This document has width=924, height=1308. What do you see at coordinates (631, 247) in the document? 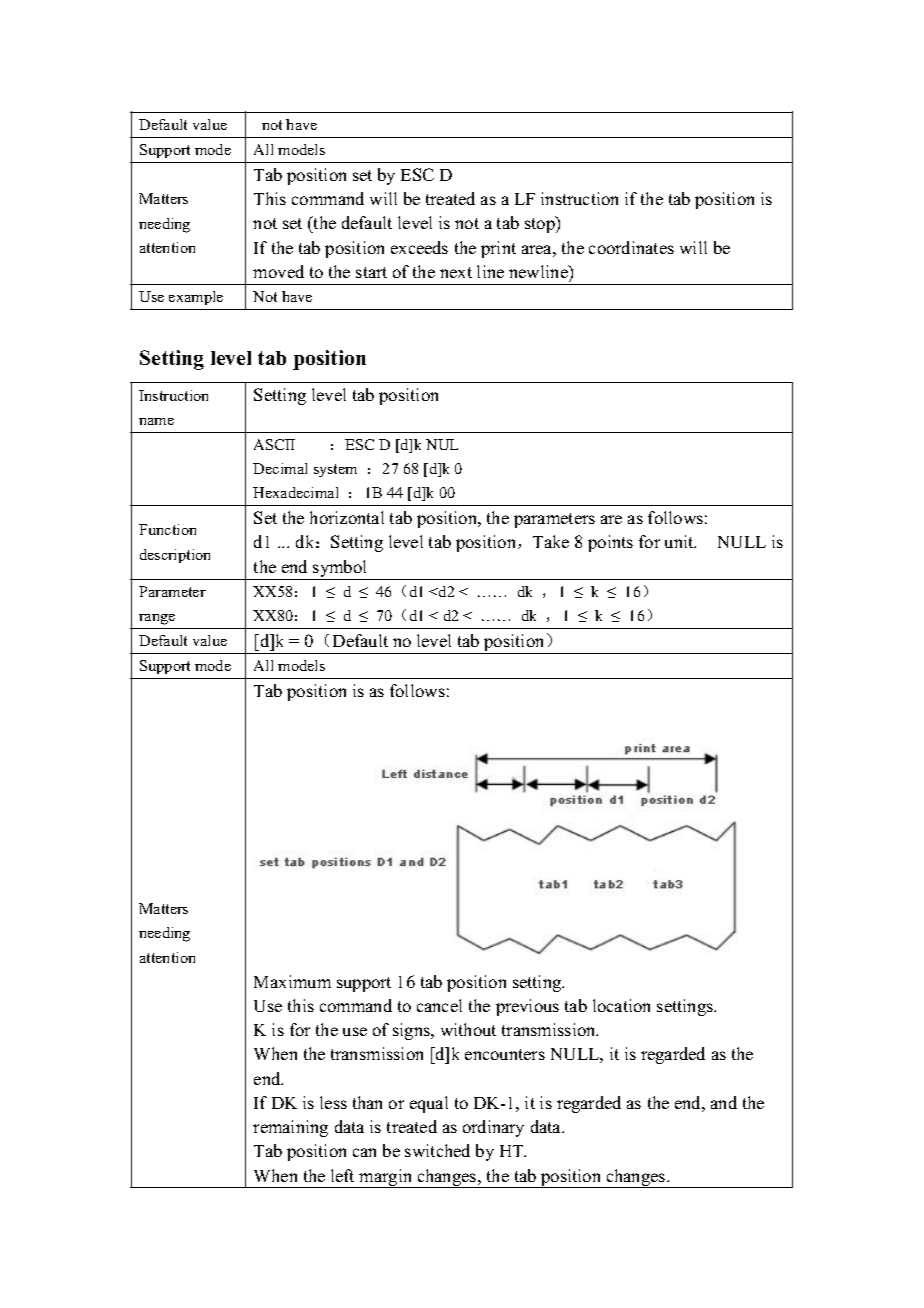
I see `coordinates` at bounding box center [631, 247].
